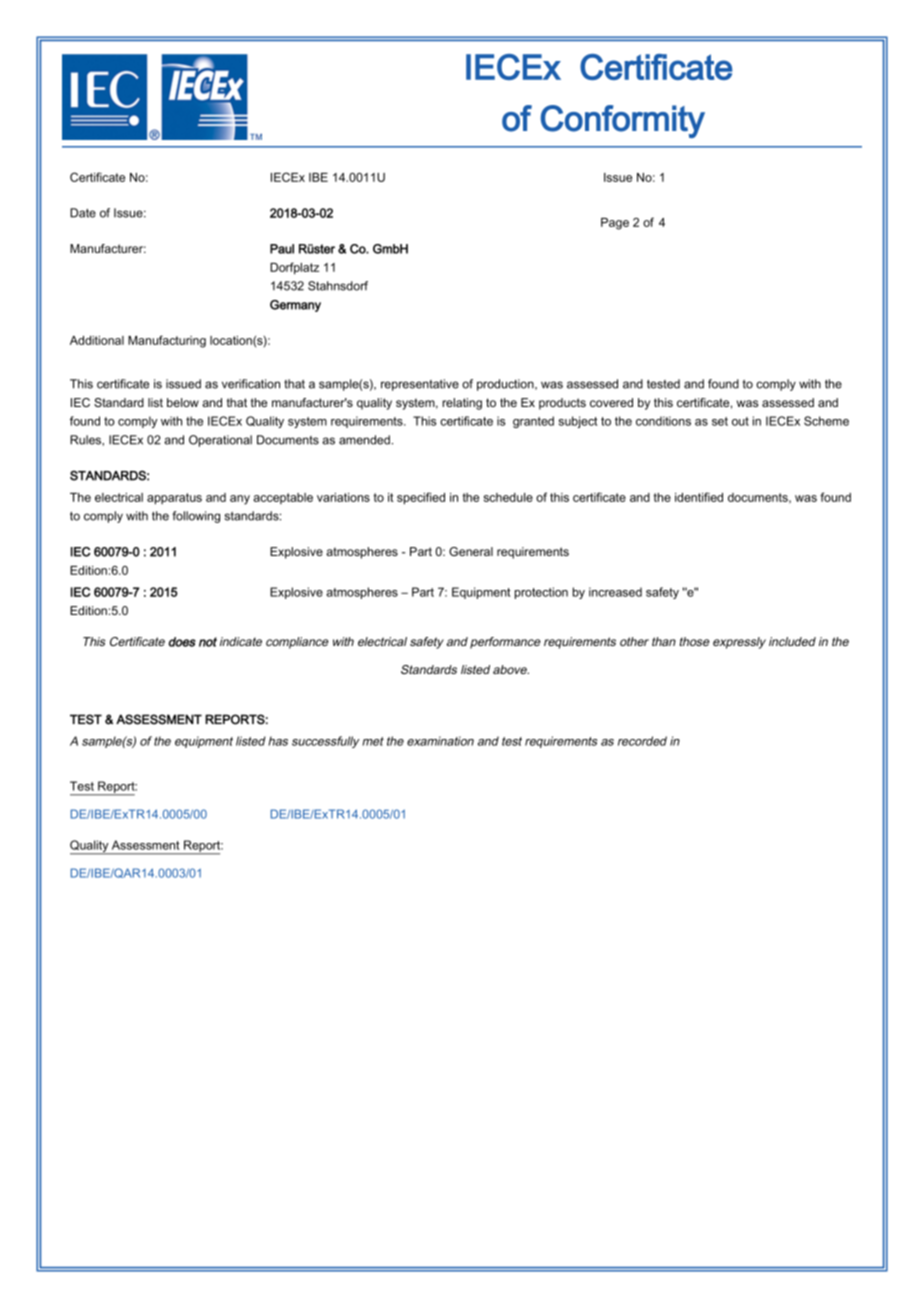 Image resolution: width=924 pixels, height=1308 pixels. I want to click on Paul, so click(282, 249).
